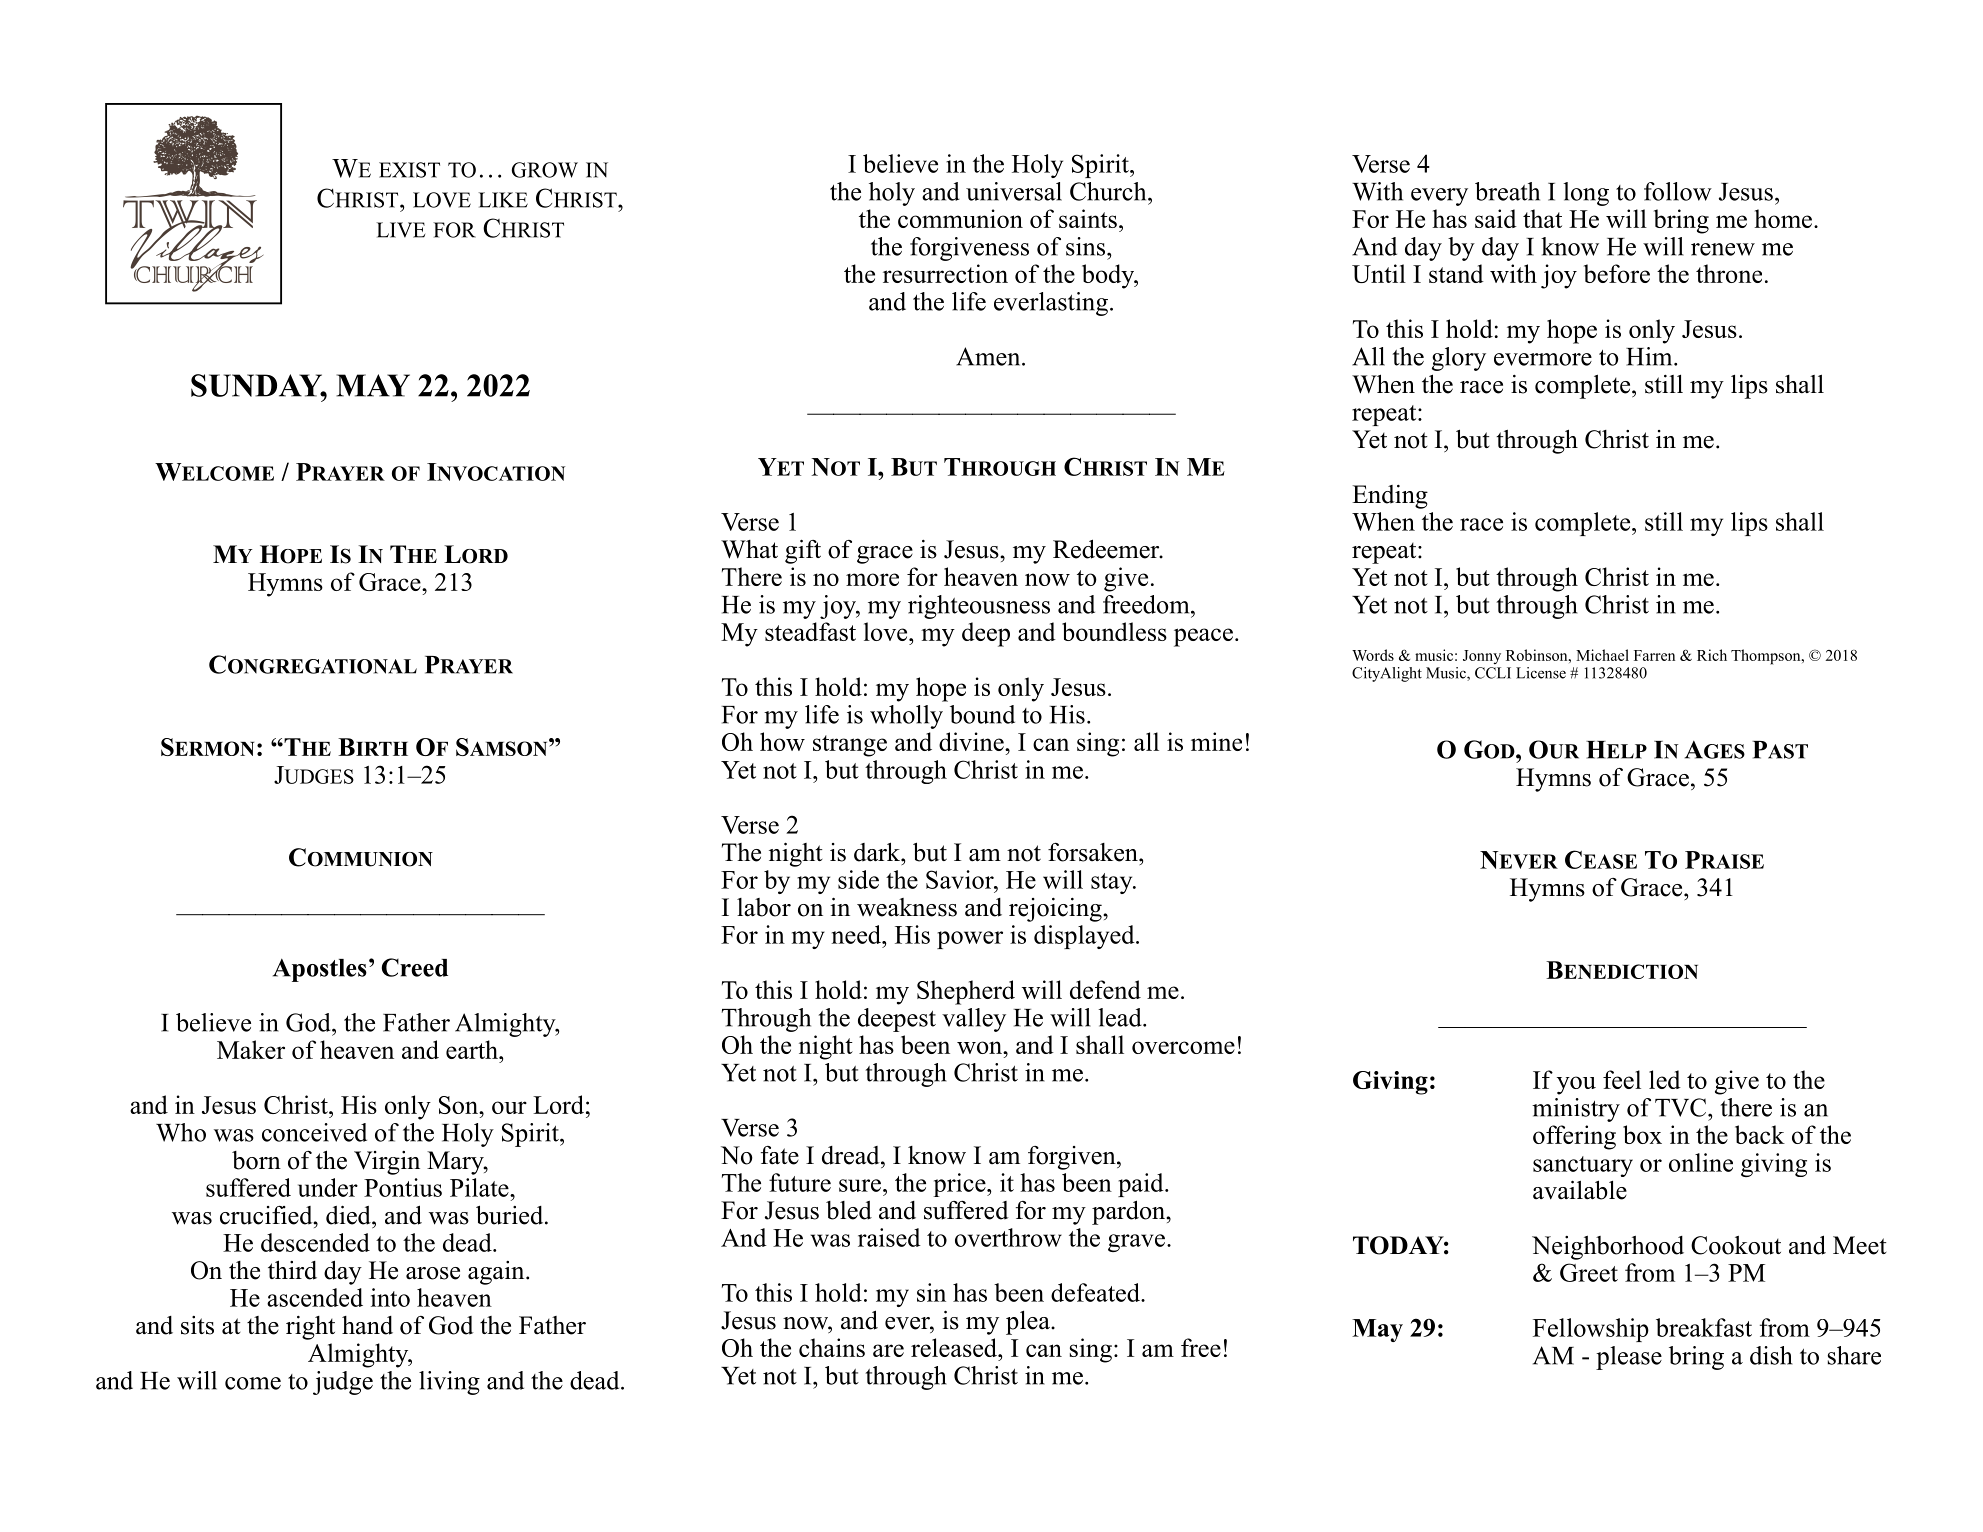 The width and height of the document is (1983, 1532). Describe the element at coordinates (974, 1020) in the document. I see `valley` at that location.
